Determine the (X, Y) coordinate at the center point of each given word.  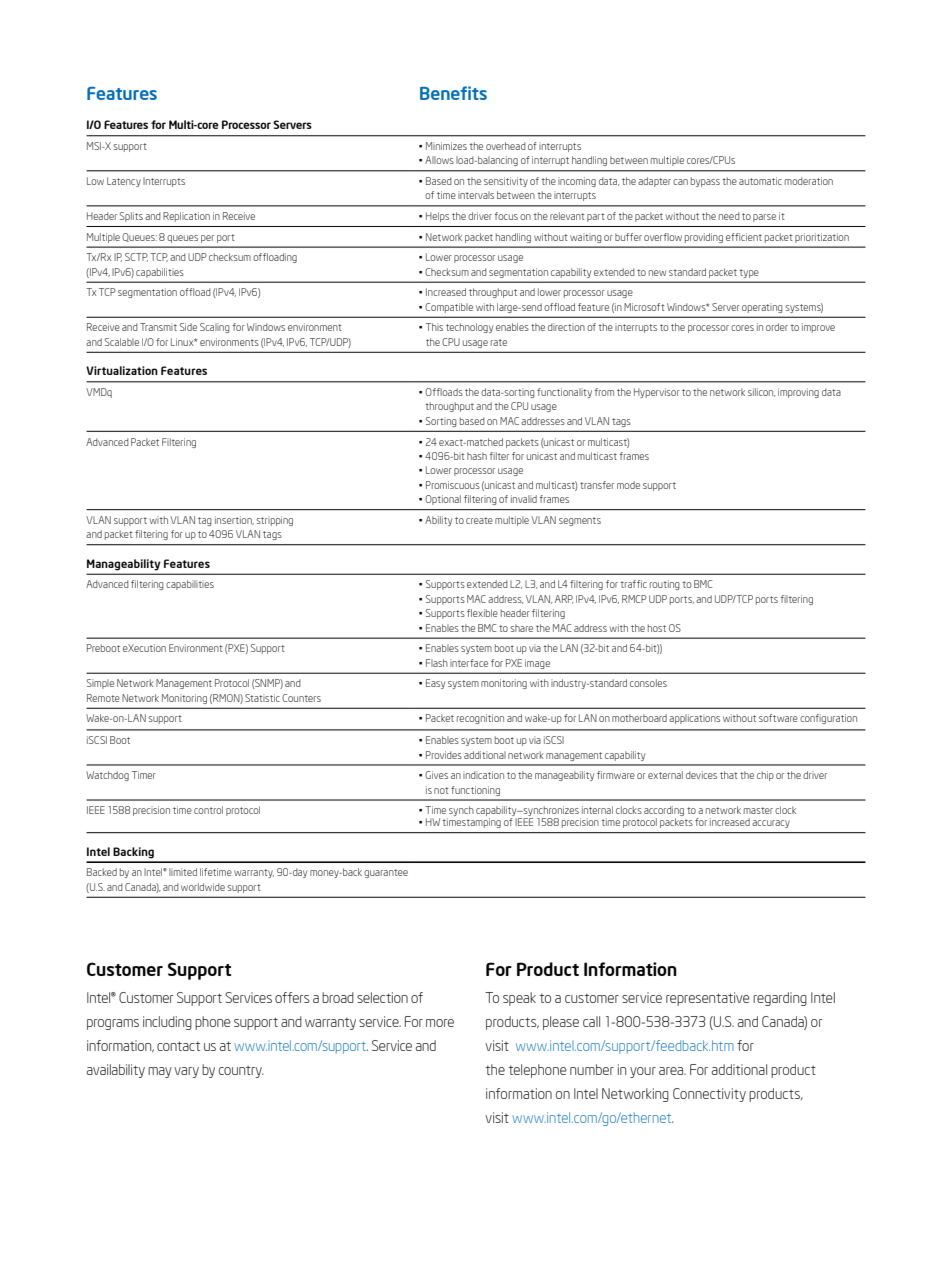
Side (188, 327)
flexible (482, 613)
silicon (761, 392)
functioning (475, 791)
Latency (124, 182)
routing (665, 585)
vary (186, 1072)
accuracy (771, 824)
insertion (234, 520)
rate (499, 342)
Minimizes (446, 146)
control (208, 810)
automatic (760, 181)
